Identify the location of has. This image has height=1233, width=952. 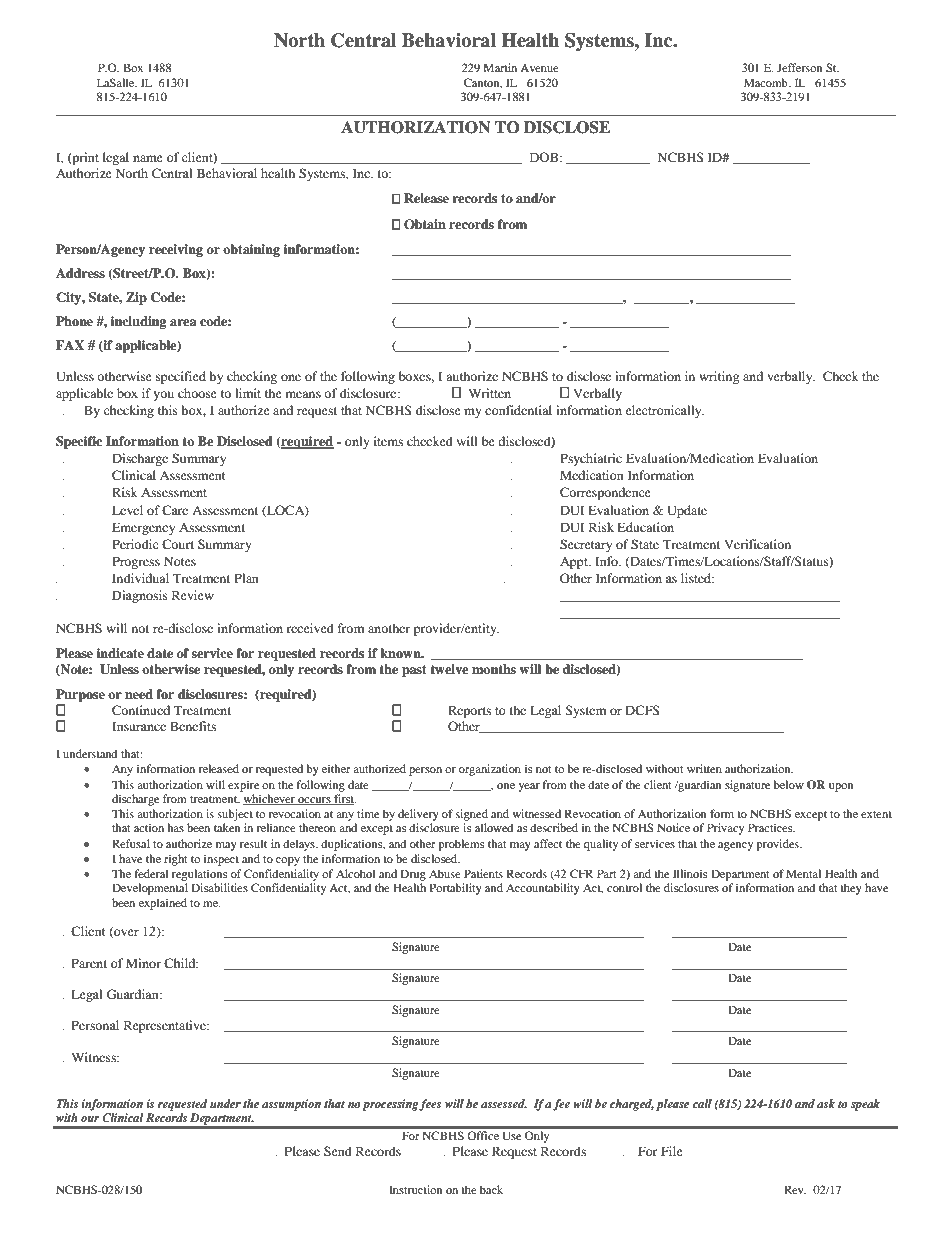
(175, 827).
